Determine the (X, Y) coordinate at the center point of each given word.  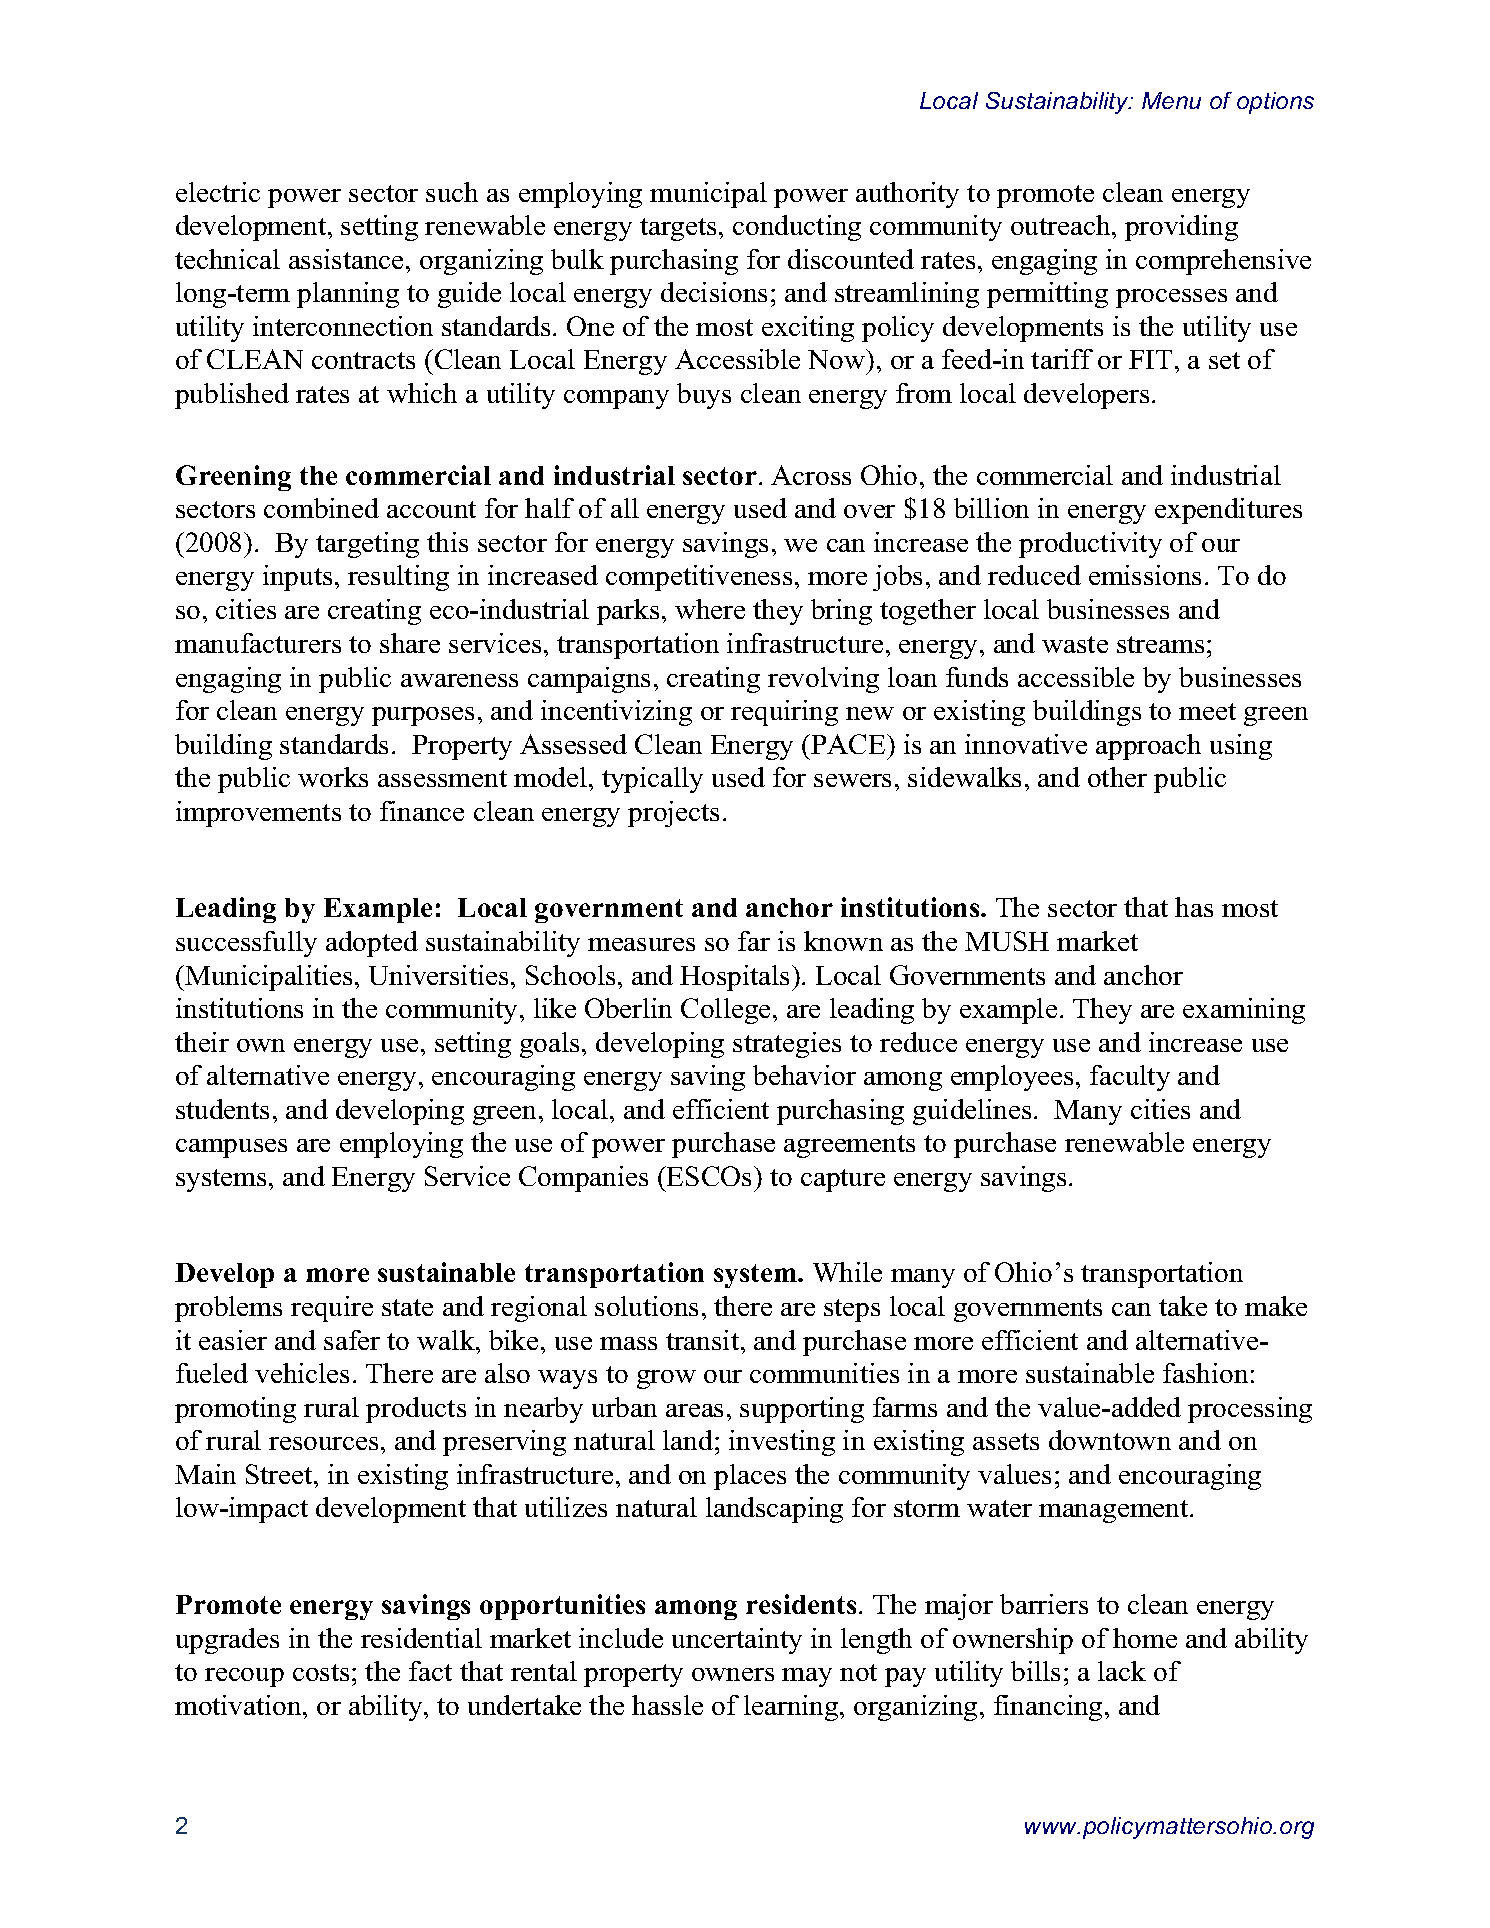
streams (1160, 644)
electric (218, 192)
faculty (1130, 1078)
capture (843, 1180)
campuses (231, 1148)
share (410, 643)
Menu (1171, 100)
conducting (797, 228)
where (710, 609)
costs (321, 1672)
